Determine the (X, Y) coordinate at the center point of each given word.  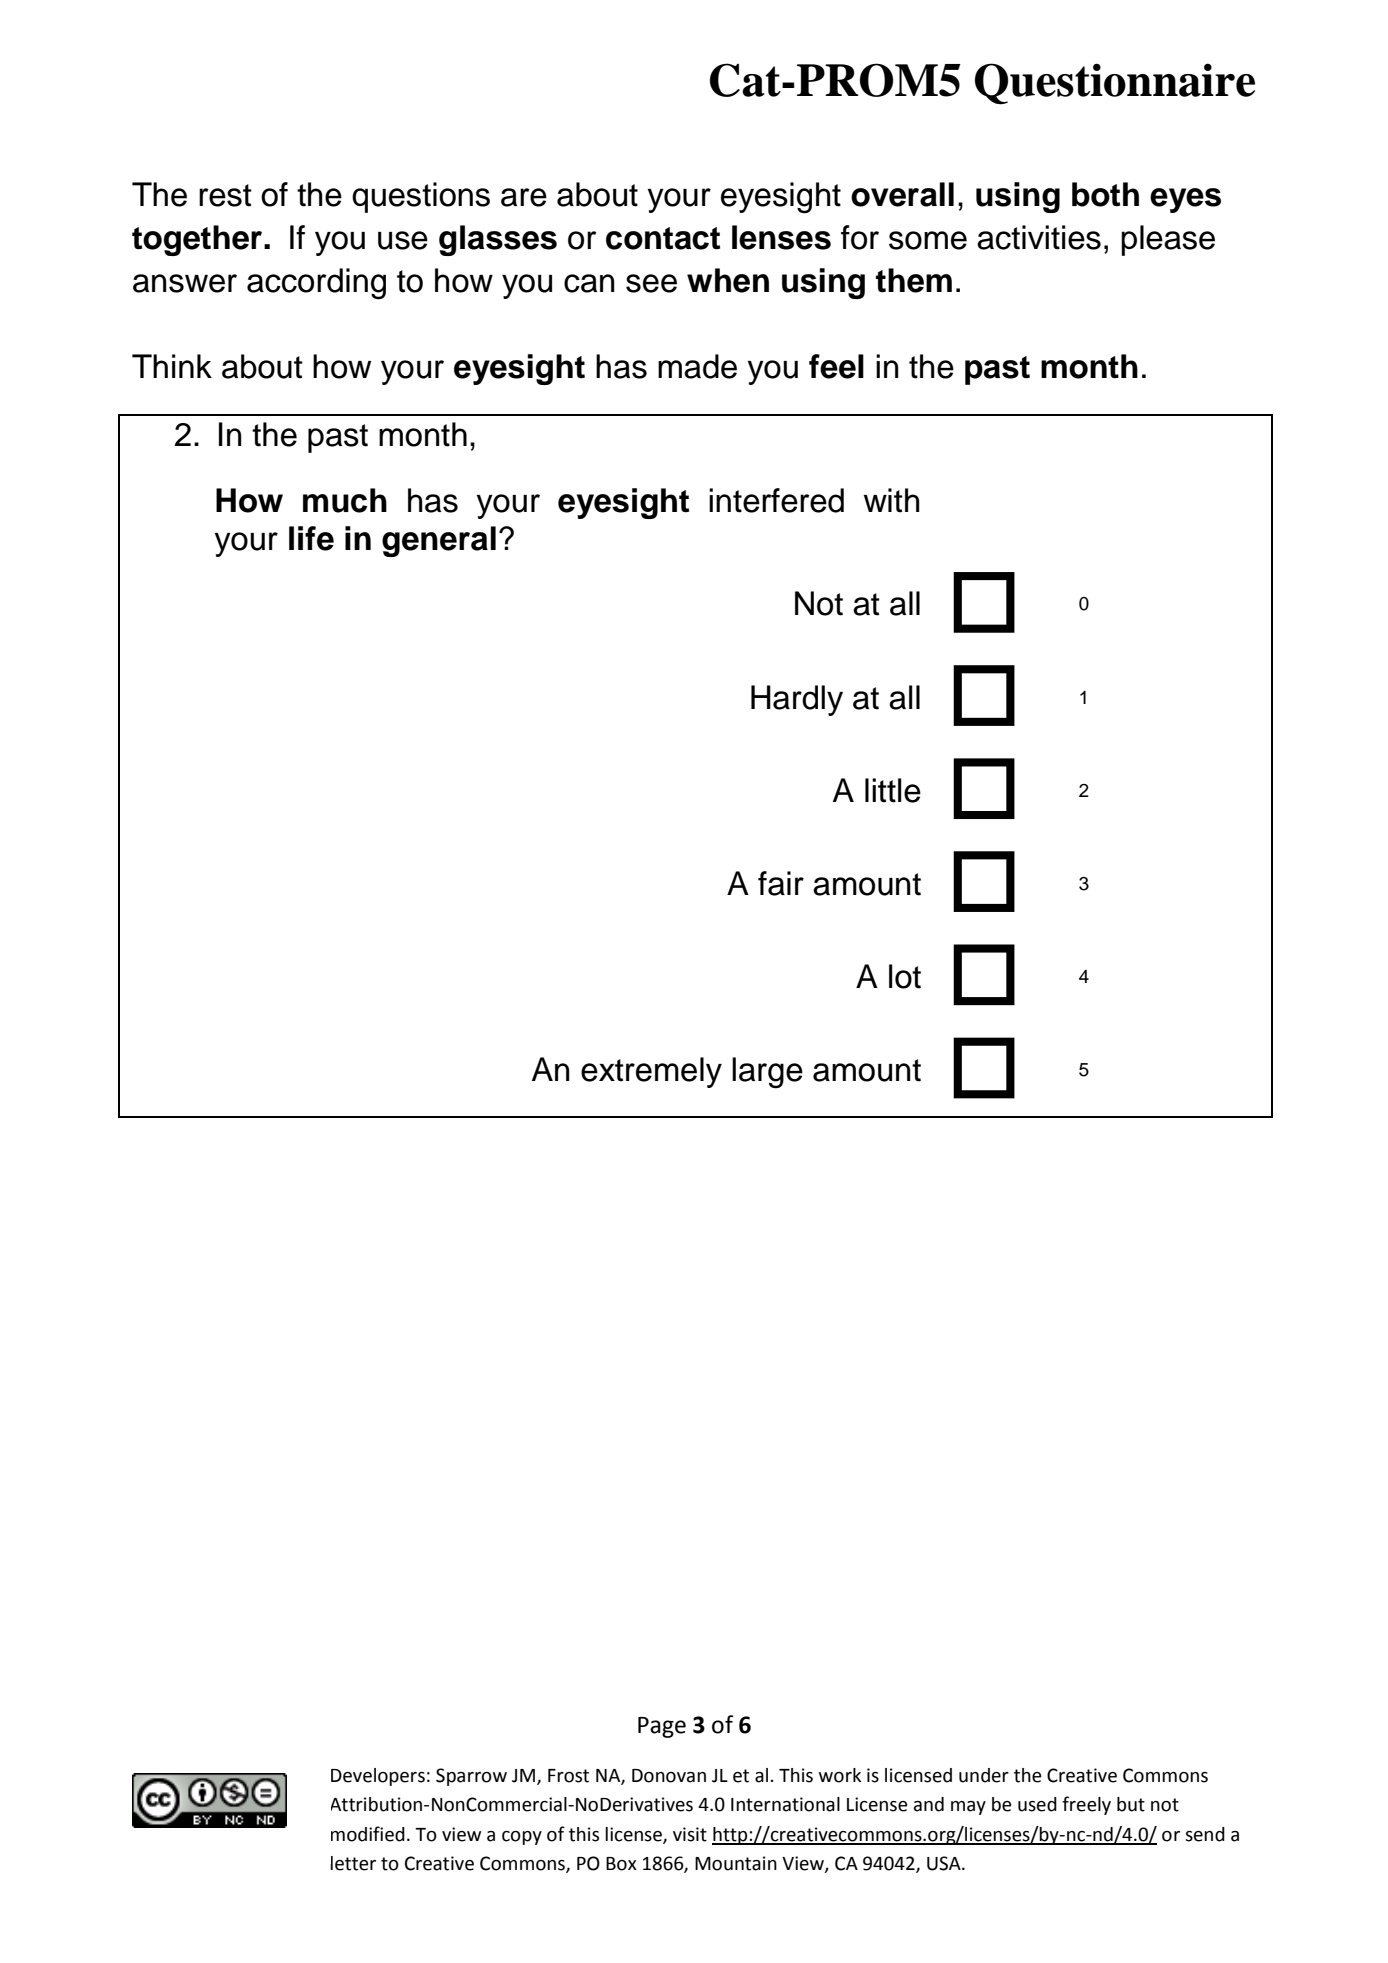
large (767, 1073)
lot (905, 976)
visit (690, 1834)
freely (1086, 1805)
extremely (651, 1072)
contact (663, 238)
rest (225, 195)
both (1105, 194)
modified (368, 1834)
